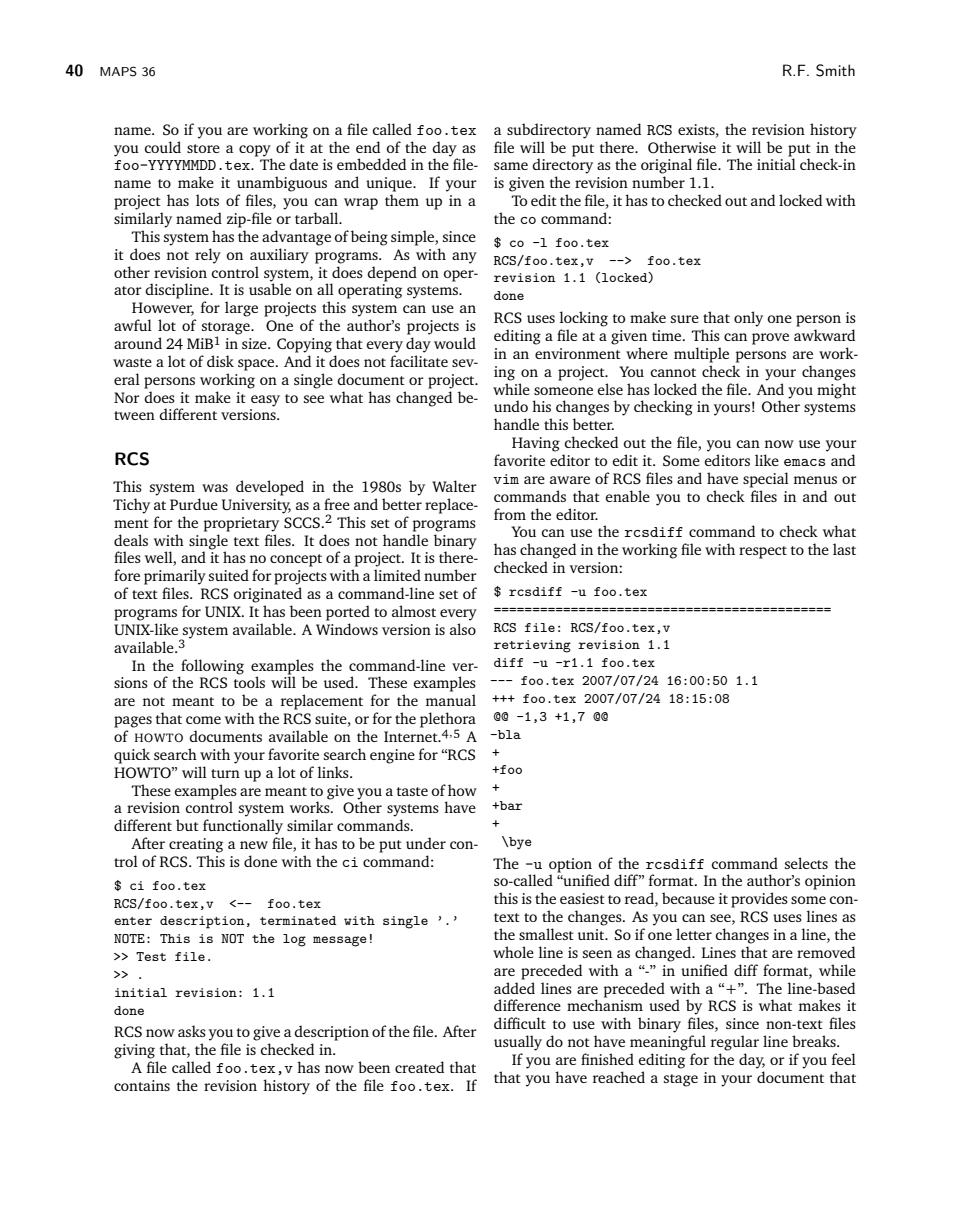  What do you see at coordinates (463, 629) in the screenshot?
I see `also` at bounding box center [463, 629].
